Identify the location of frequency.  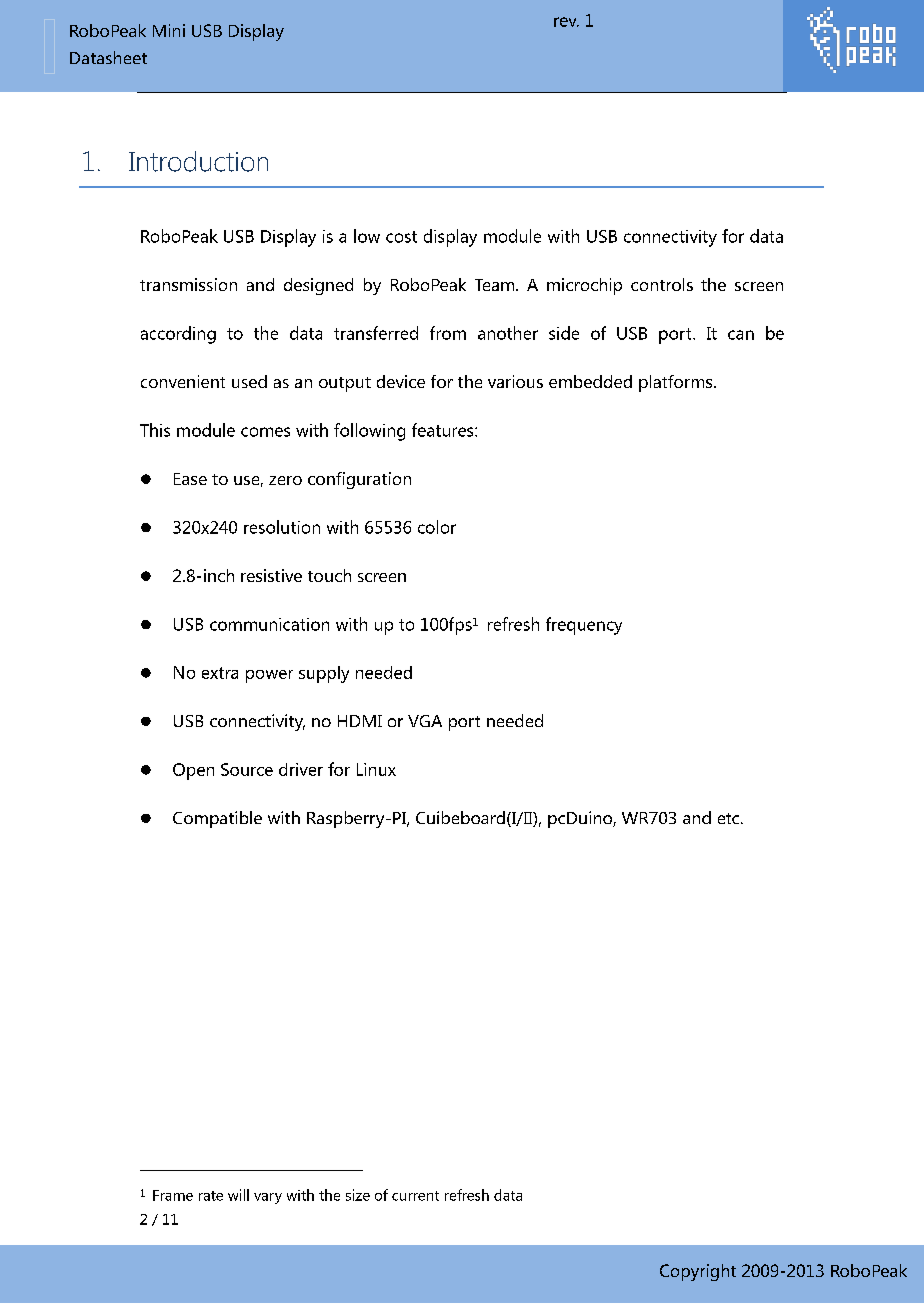
(584, 626).
